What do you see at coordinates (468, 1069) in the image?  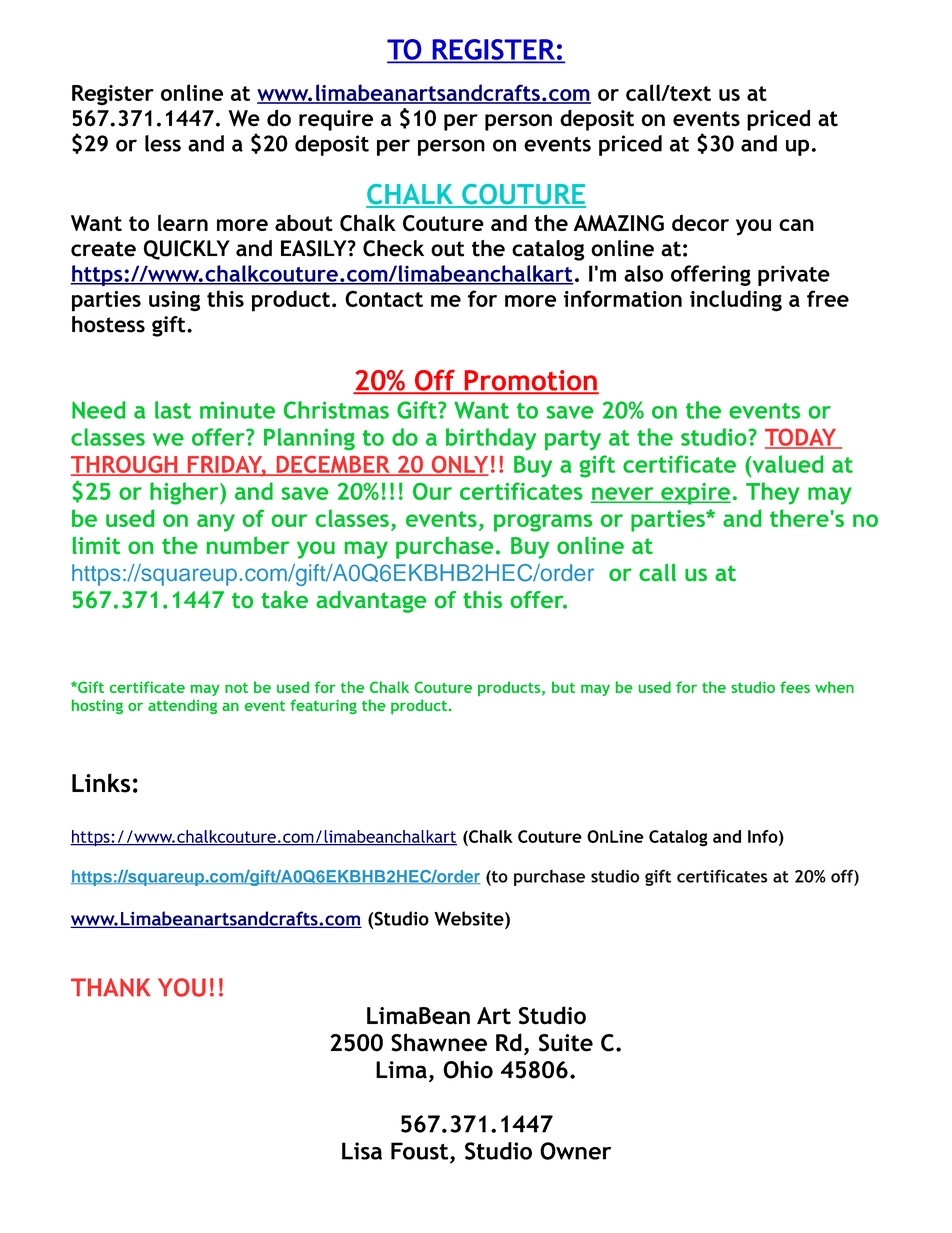 I see `Ohio` at bounding box center [468, 1069].
